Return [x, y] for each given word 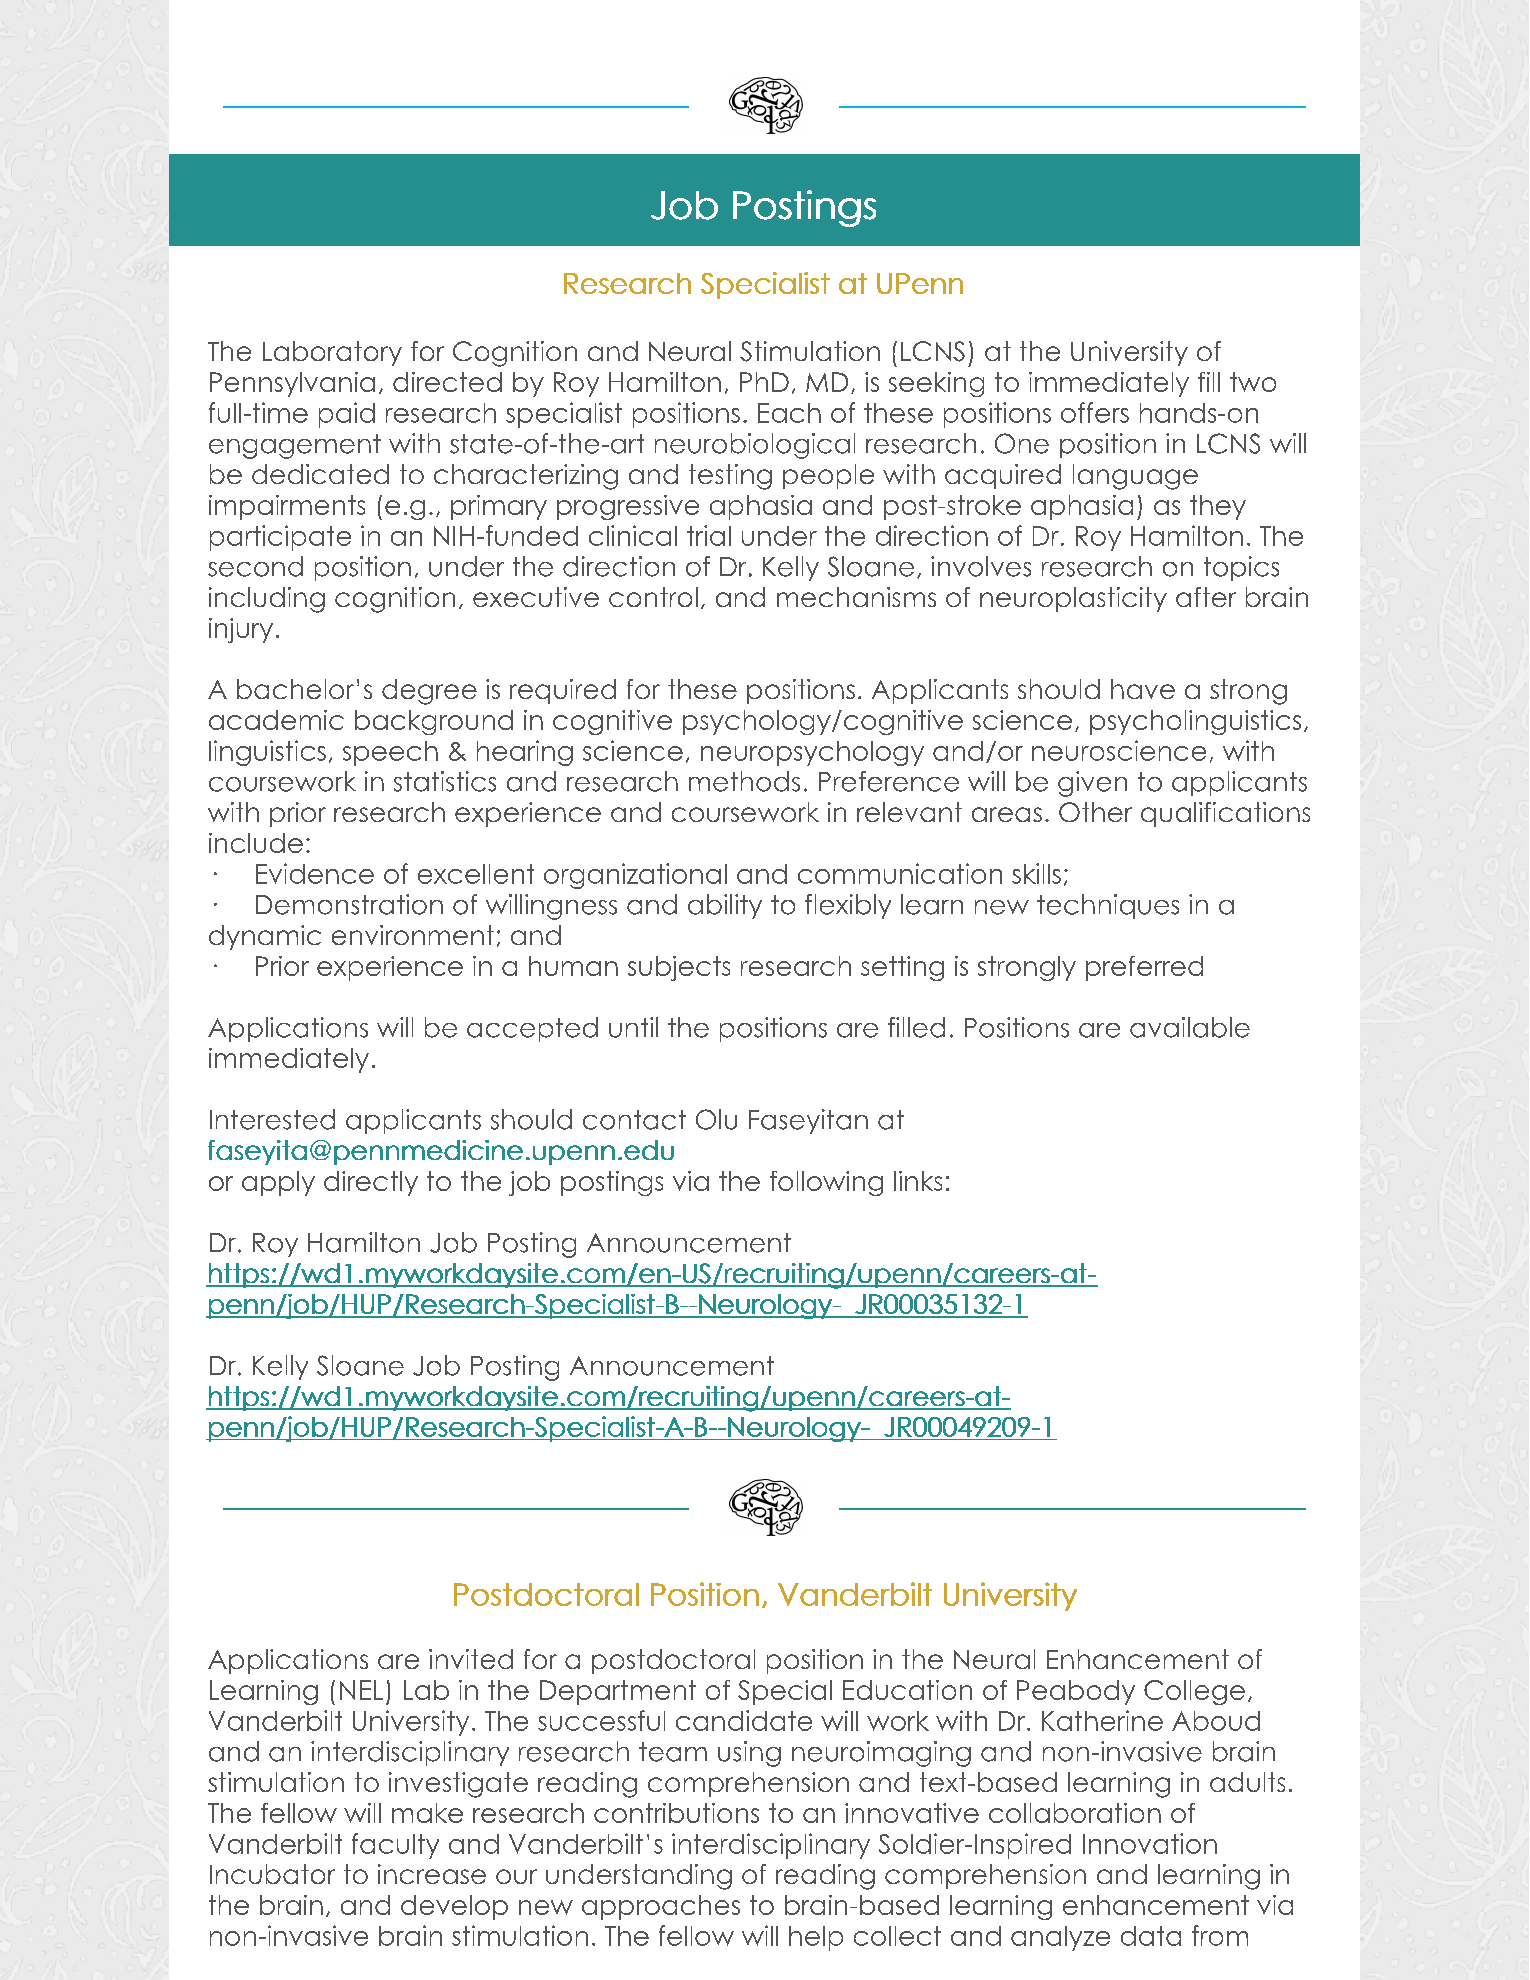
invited [471, 1659]
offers [1095, 412]
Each [789, 413]
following [826, 1183]
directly [371, 1183]
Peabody [1076, 1692]
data [1151, 1936]
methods [744, 781]
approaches [661, 1907]
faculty [395, 1846]
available [1190, 1027]
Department [618, 1692]
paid [347, 415]
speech [390, 753]
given [1092, 784]
